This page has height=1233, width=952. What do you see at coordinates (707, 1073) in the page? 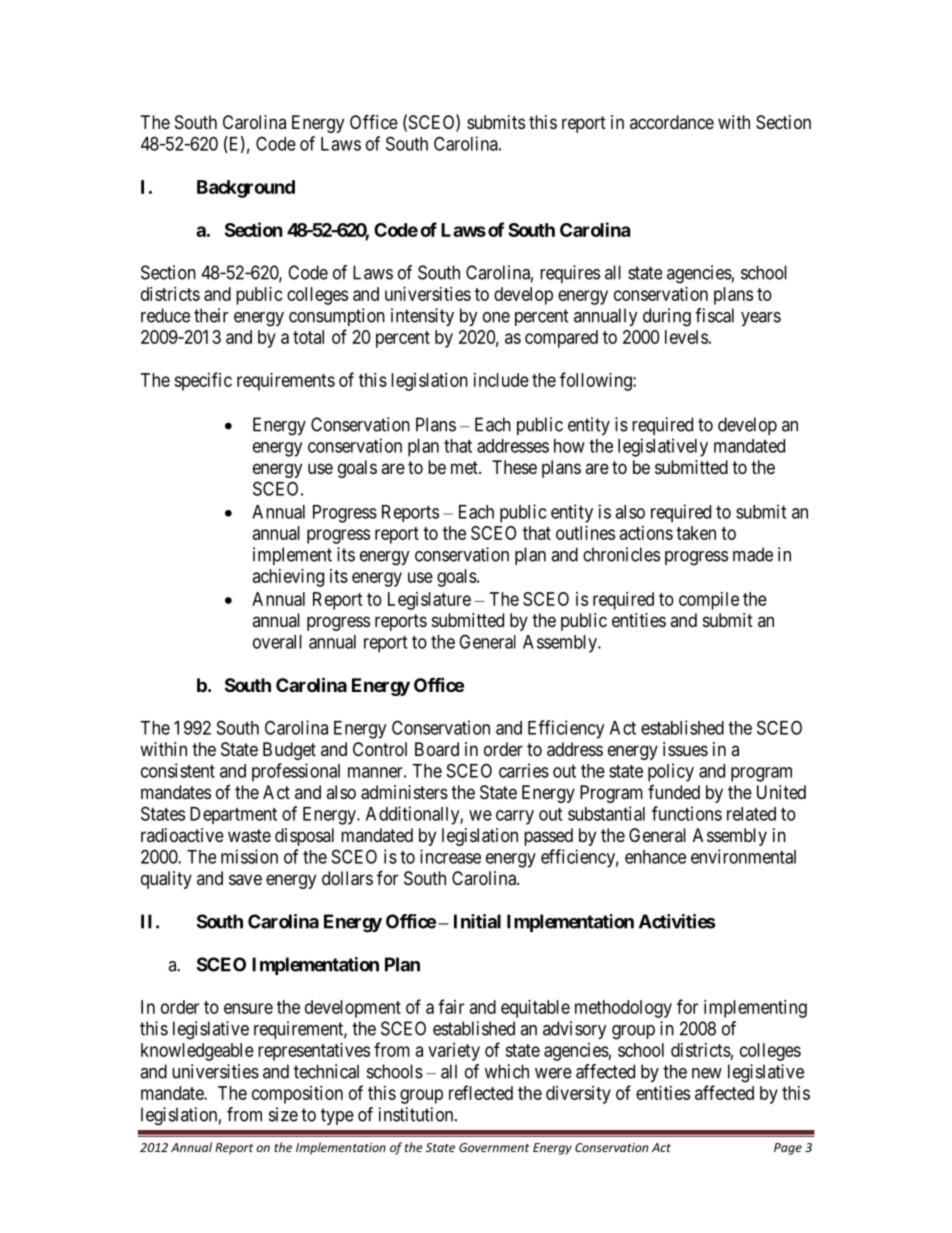
I see `new` at bounding box center [707, 1073].
